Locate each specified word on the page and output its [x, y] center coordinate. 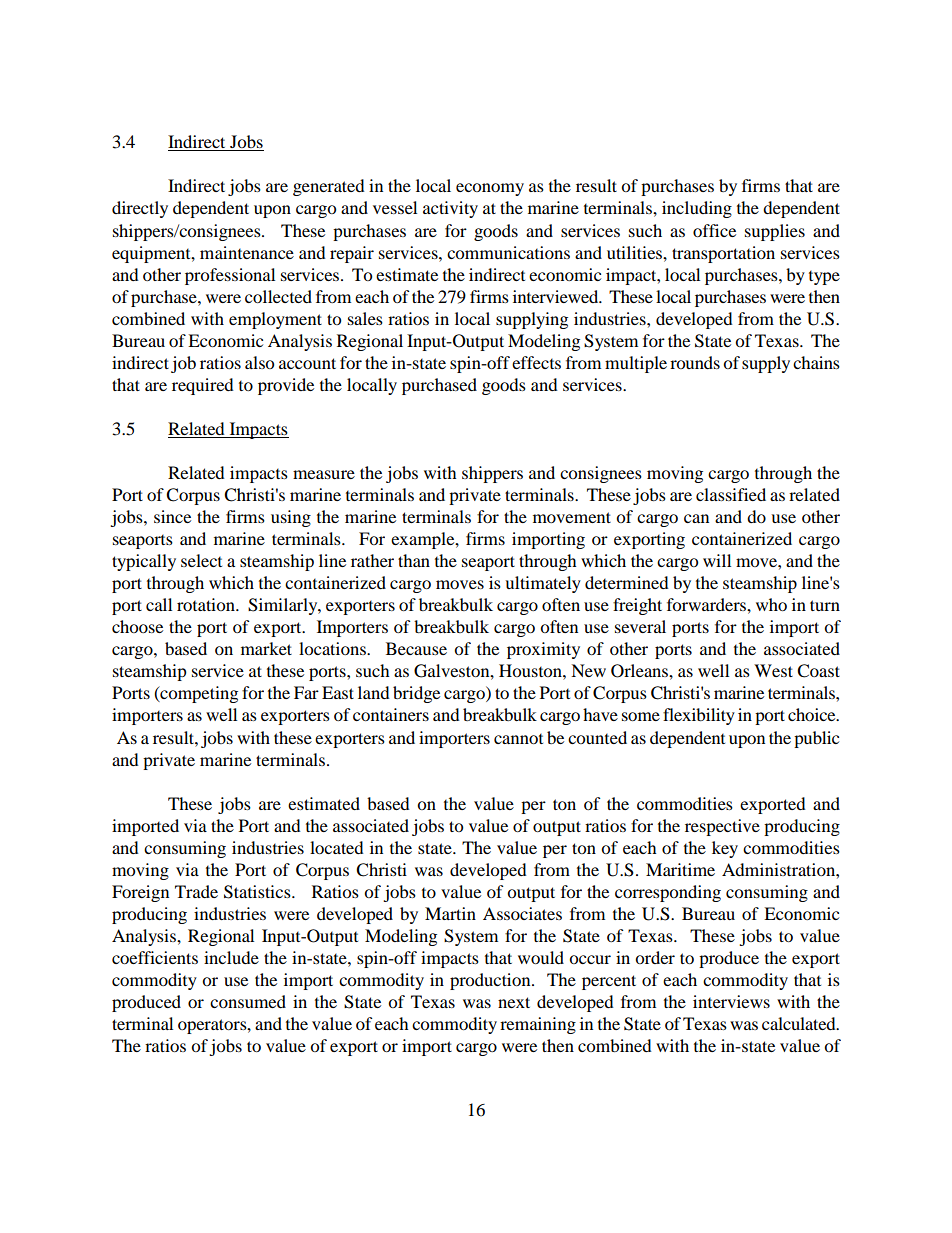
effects [536, 362]
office [714, 230]
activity [450, 209]
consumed [248, 1001]
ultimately [543, 584]
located [337, 847]
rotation [207, 604]
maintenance [247, 252]
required [203, 386]
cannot [518, 739]
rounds [695, 362]
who [771, 604]
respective [722, 827]
